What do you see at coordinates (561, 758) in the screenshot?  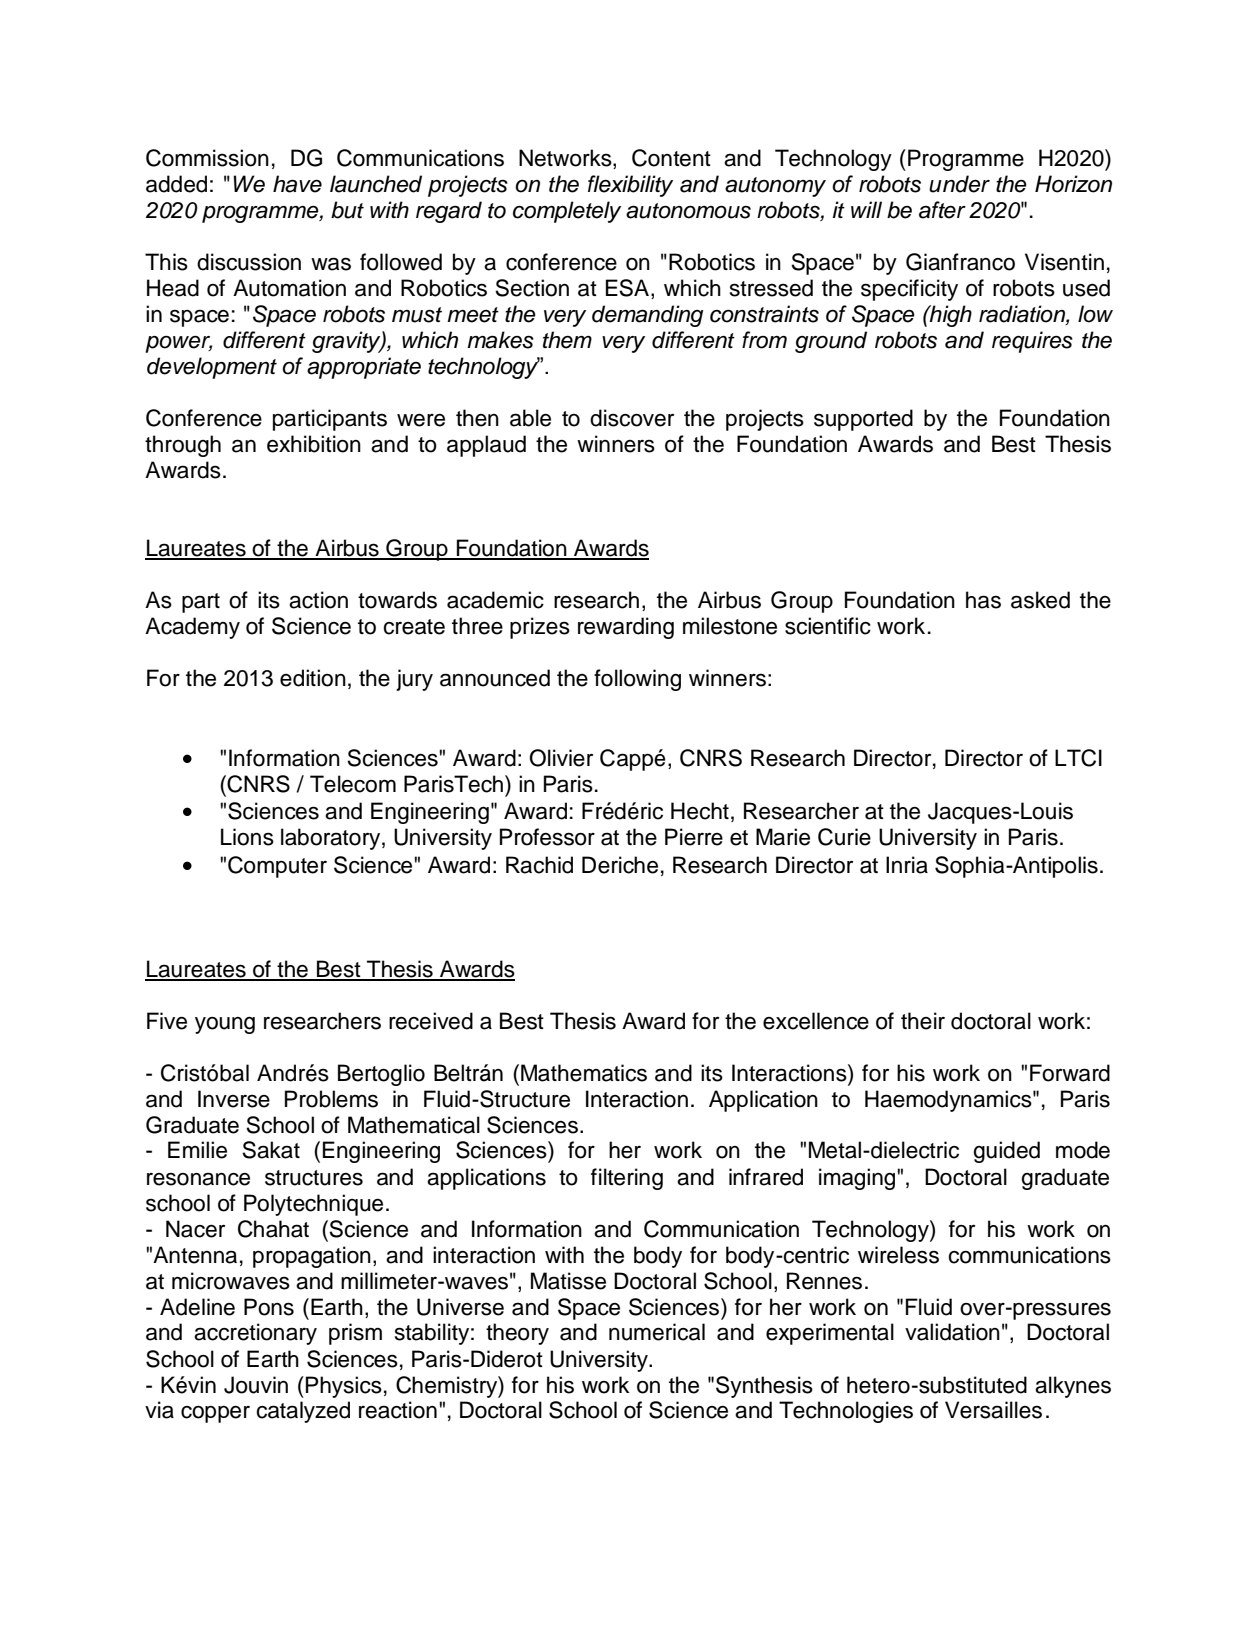 I see `Olivier` at bounding box center [561, 758].
